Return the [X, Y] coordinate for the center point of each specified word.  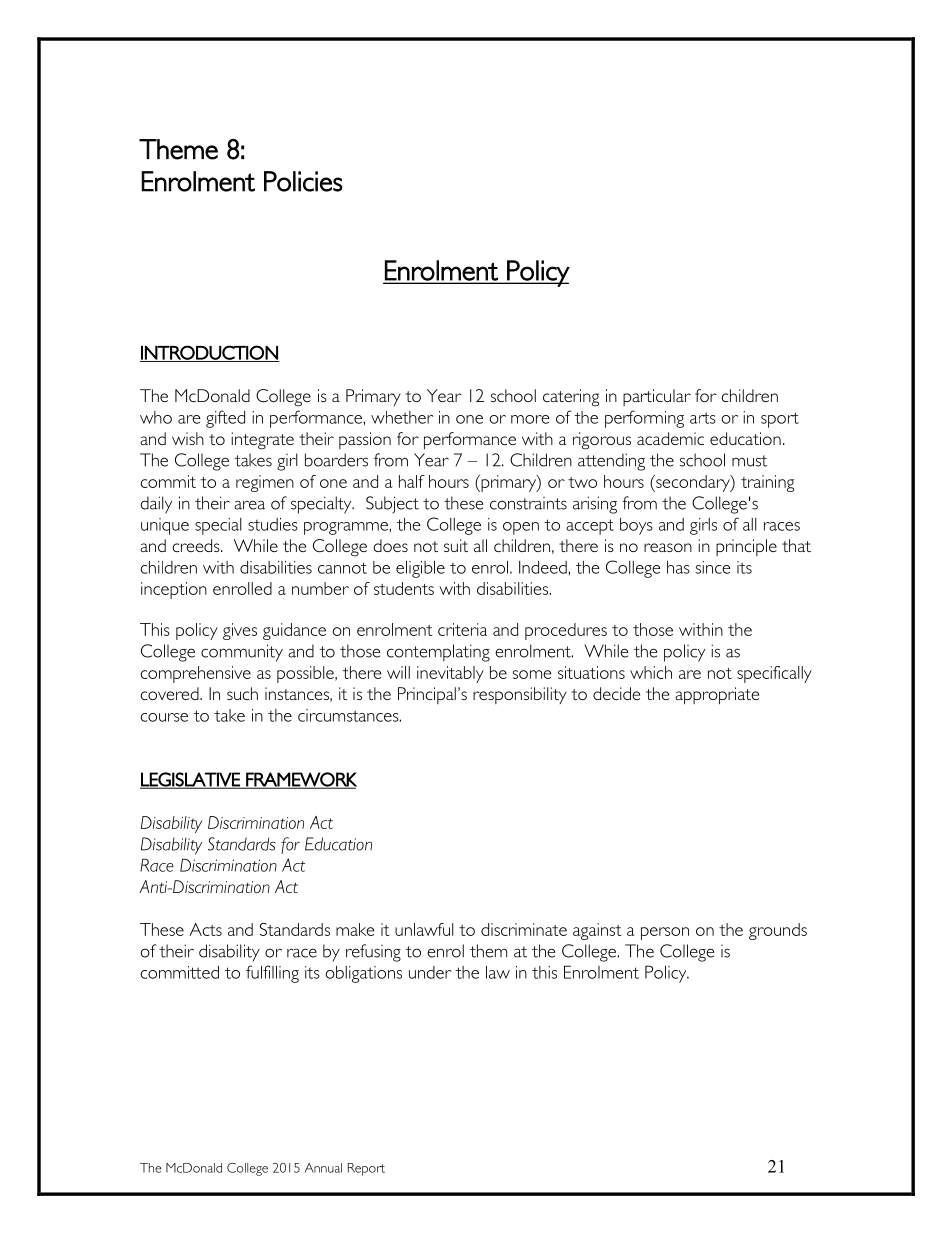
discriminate [524, 929]
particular [657, 397]
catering [571, 398]
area [249, 505]
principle [746, 547]
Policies [303, 181]
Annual [323, 1168]
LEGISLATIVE [191, 780]
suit [456, 545]
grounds [778, 931]
